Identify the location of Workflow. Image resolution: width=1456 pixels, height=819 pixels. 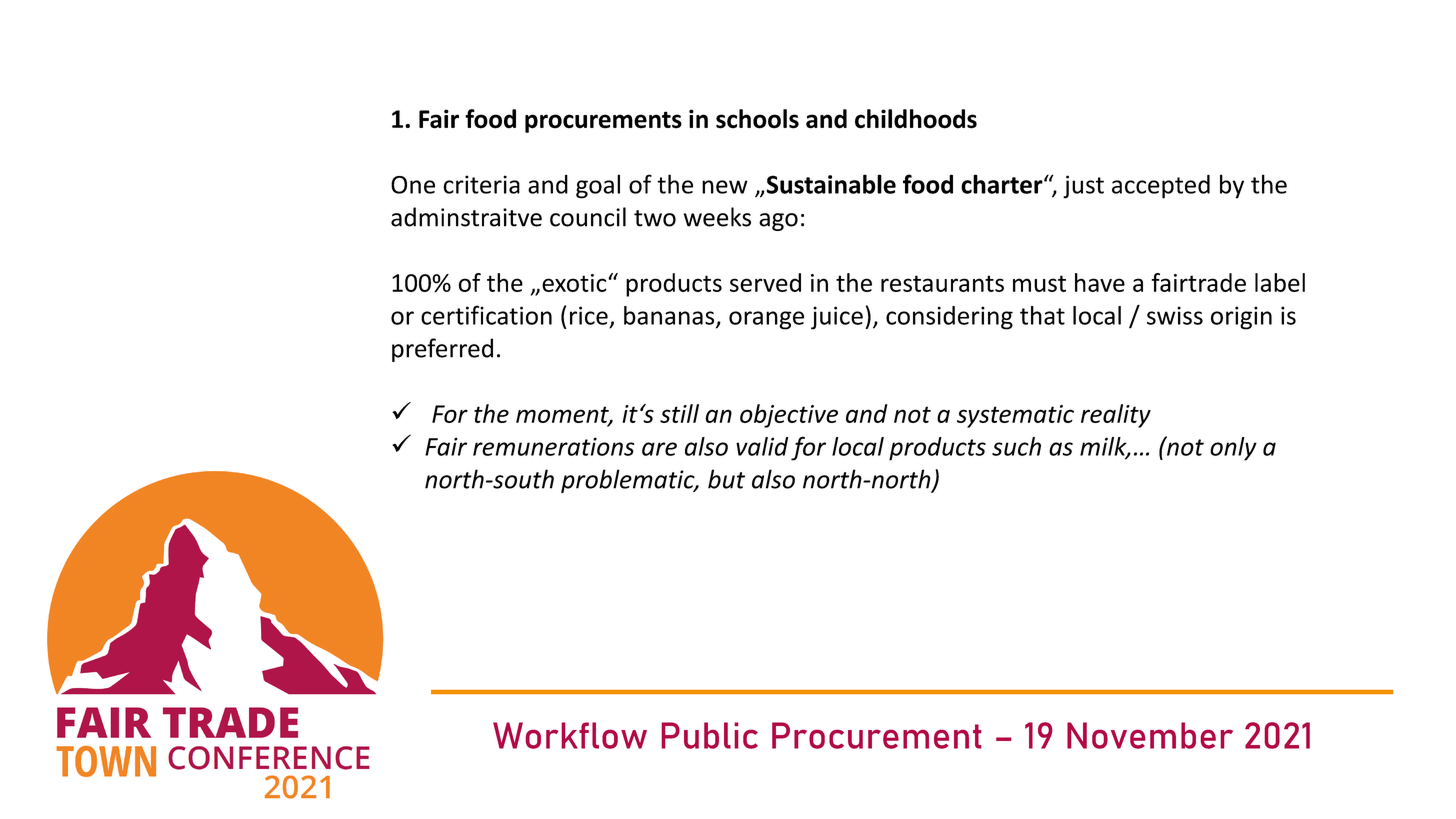
(570, 735).
